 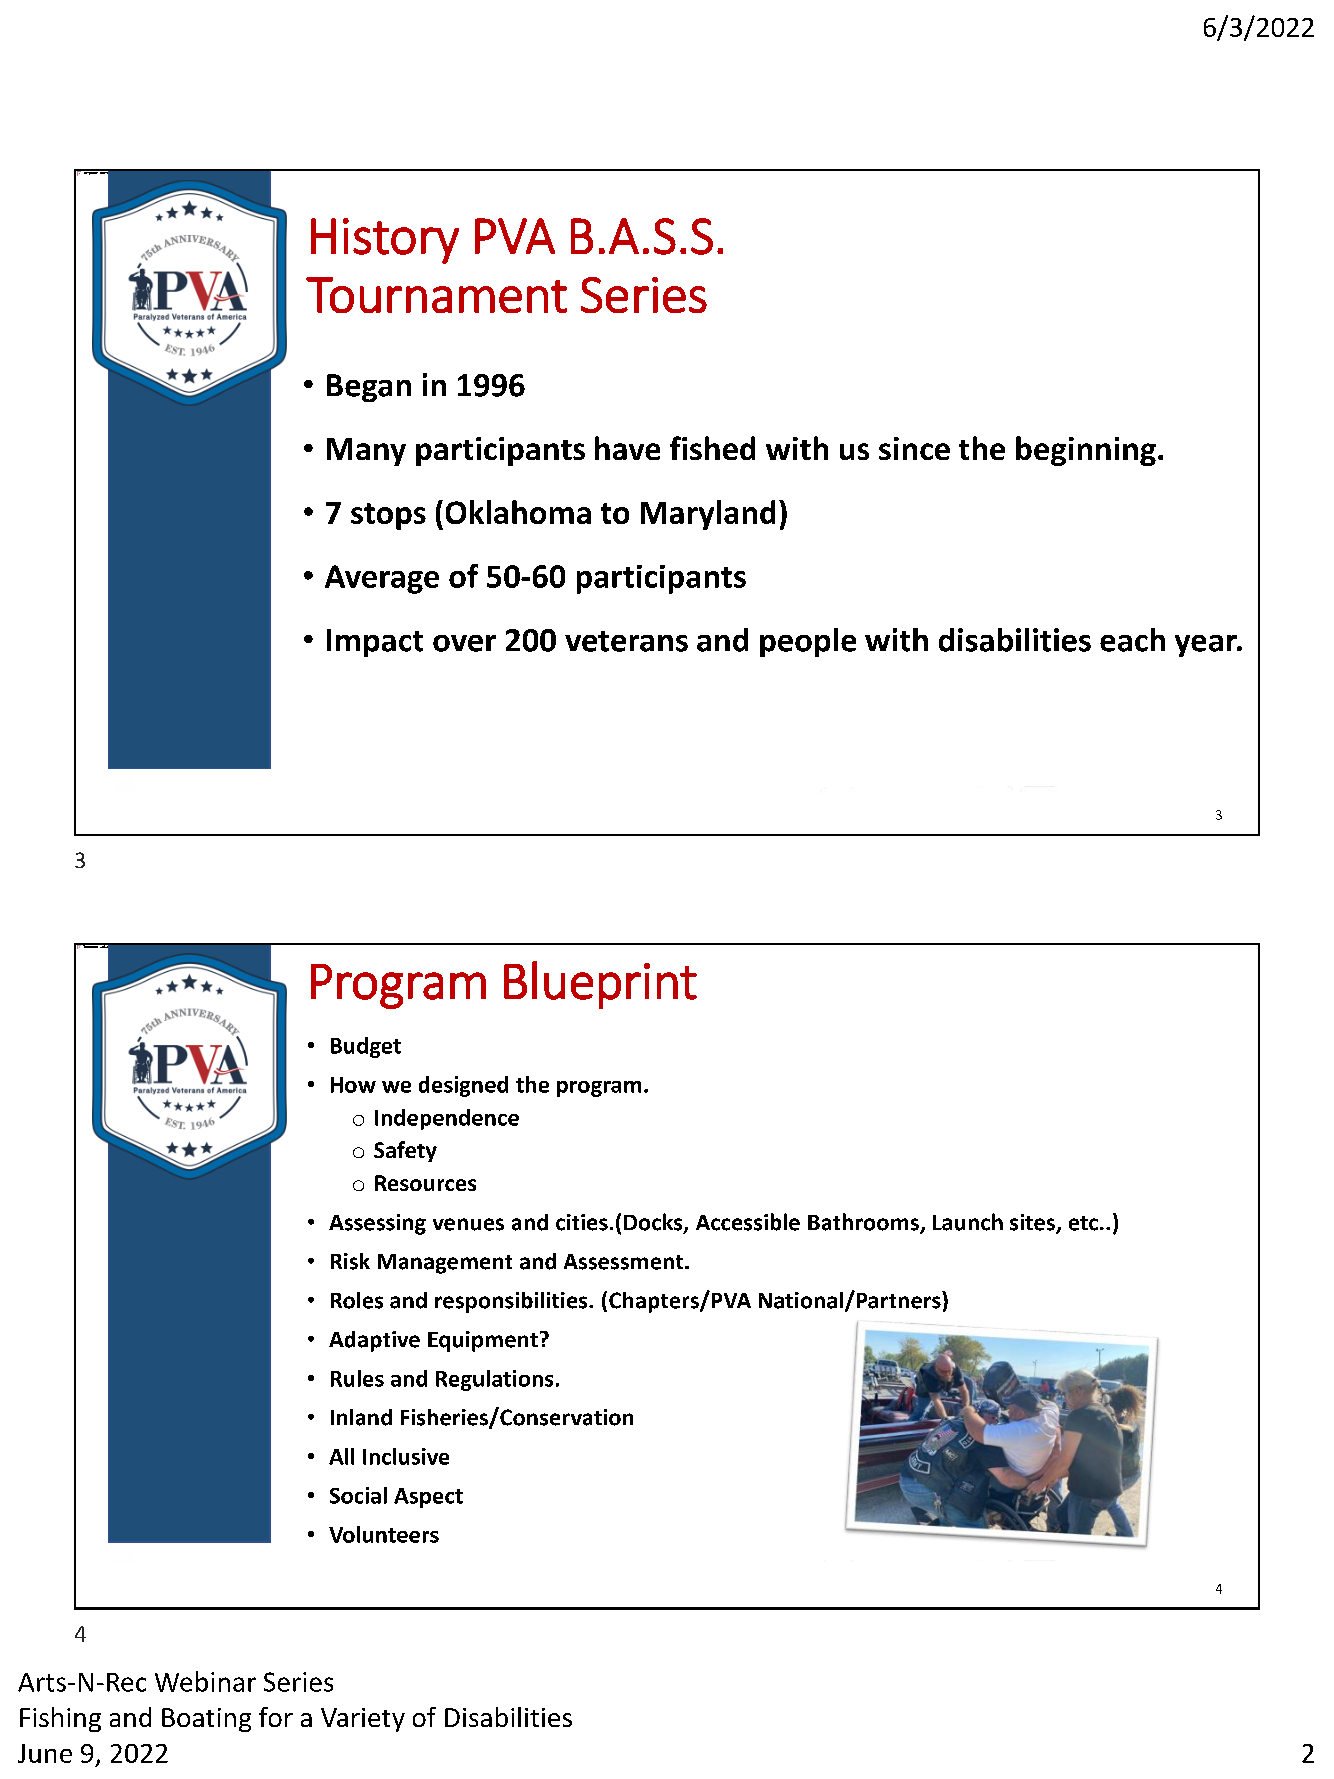 I want to click on since, so click(x=914, y=448).
